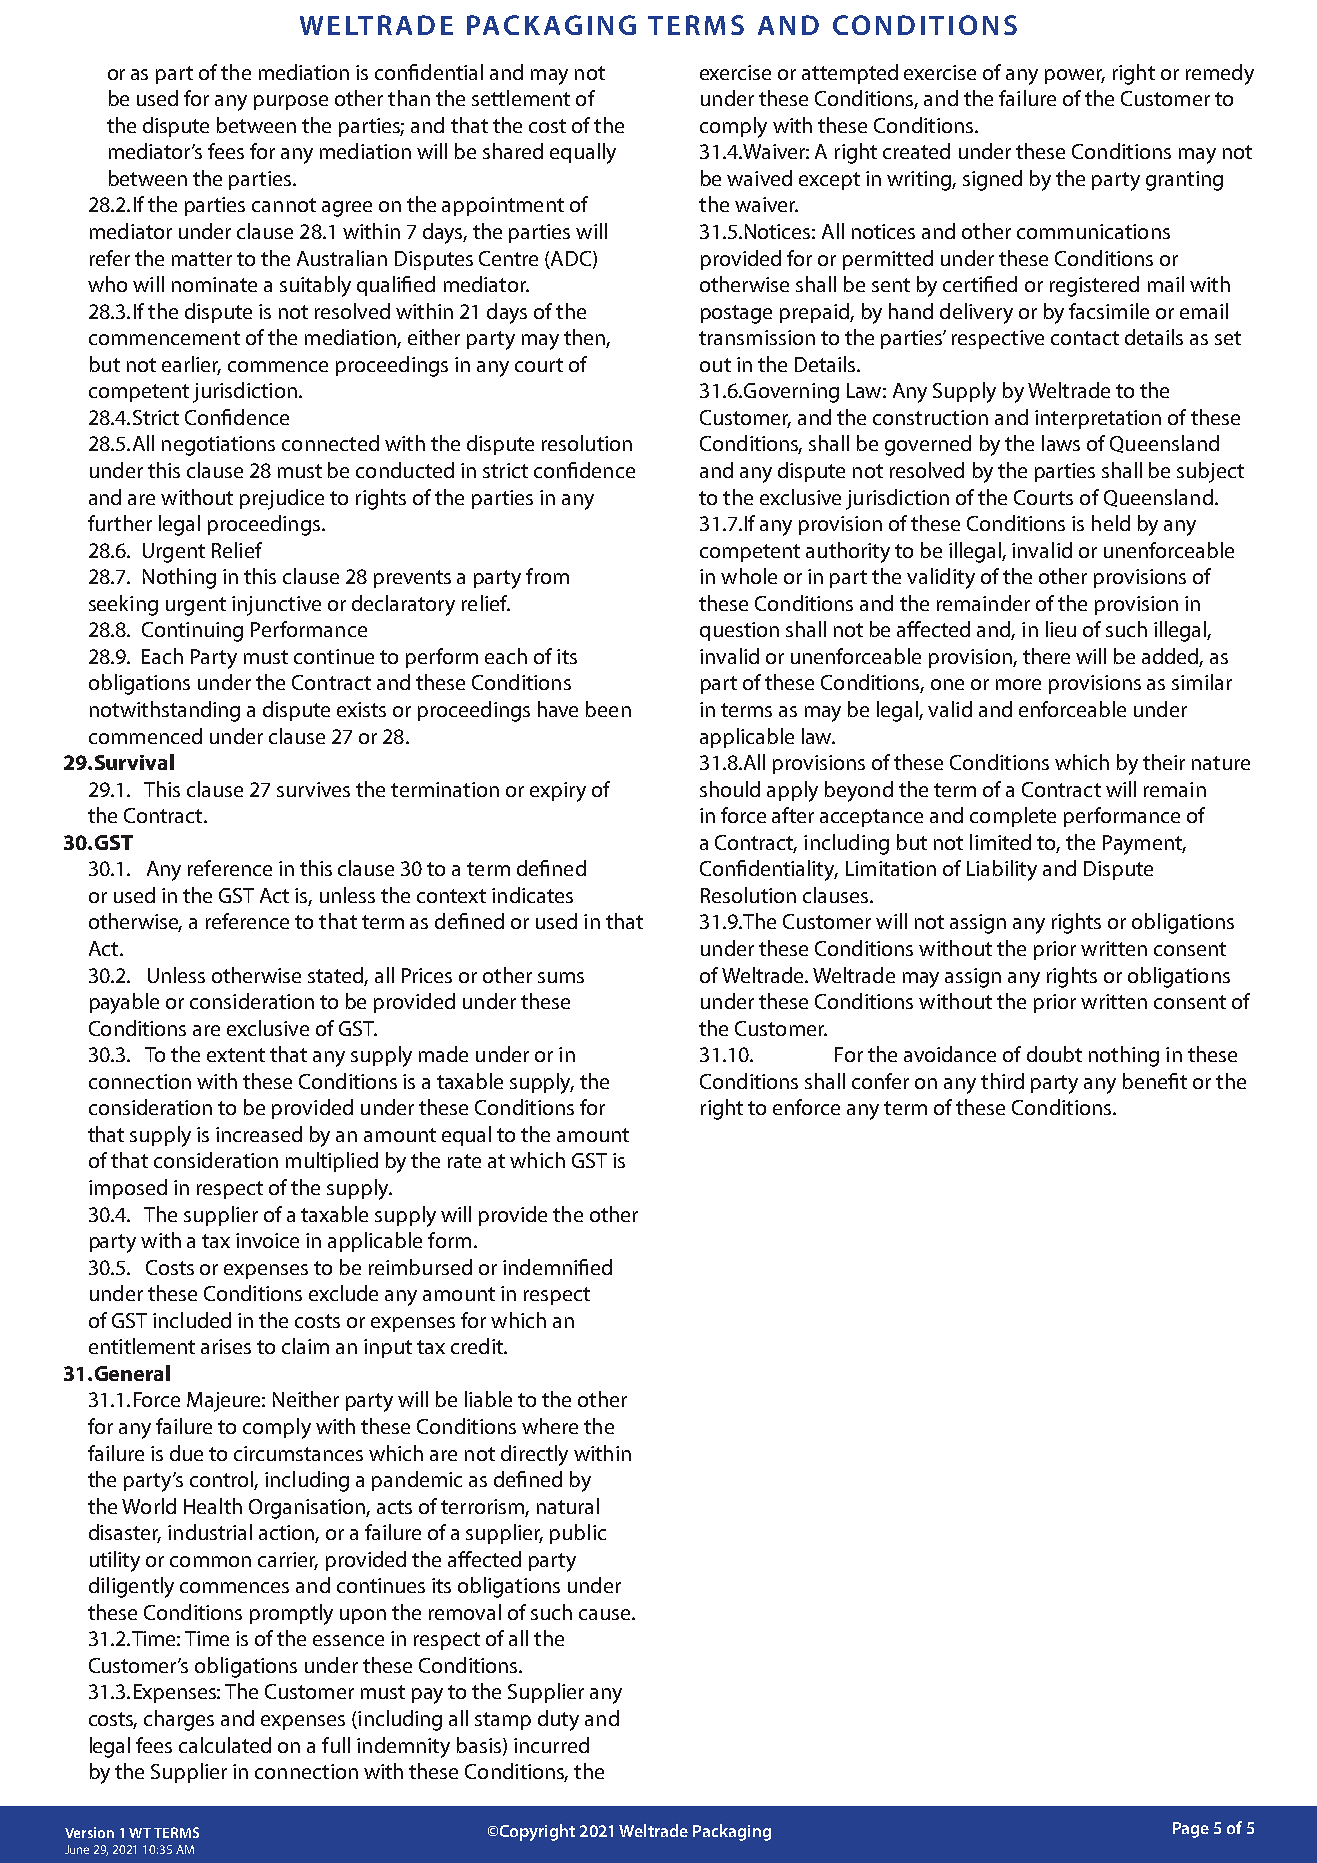 The height and width of the screenshot is (1863, 1317). I want to click on benefit, so click(1155, 1081).
